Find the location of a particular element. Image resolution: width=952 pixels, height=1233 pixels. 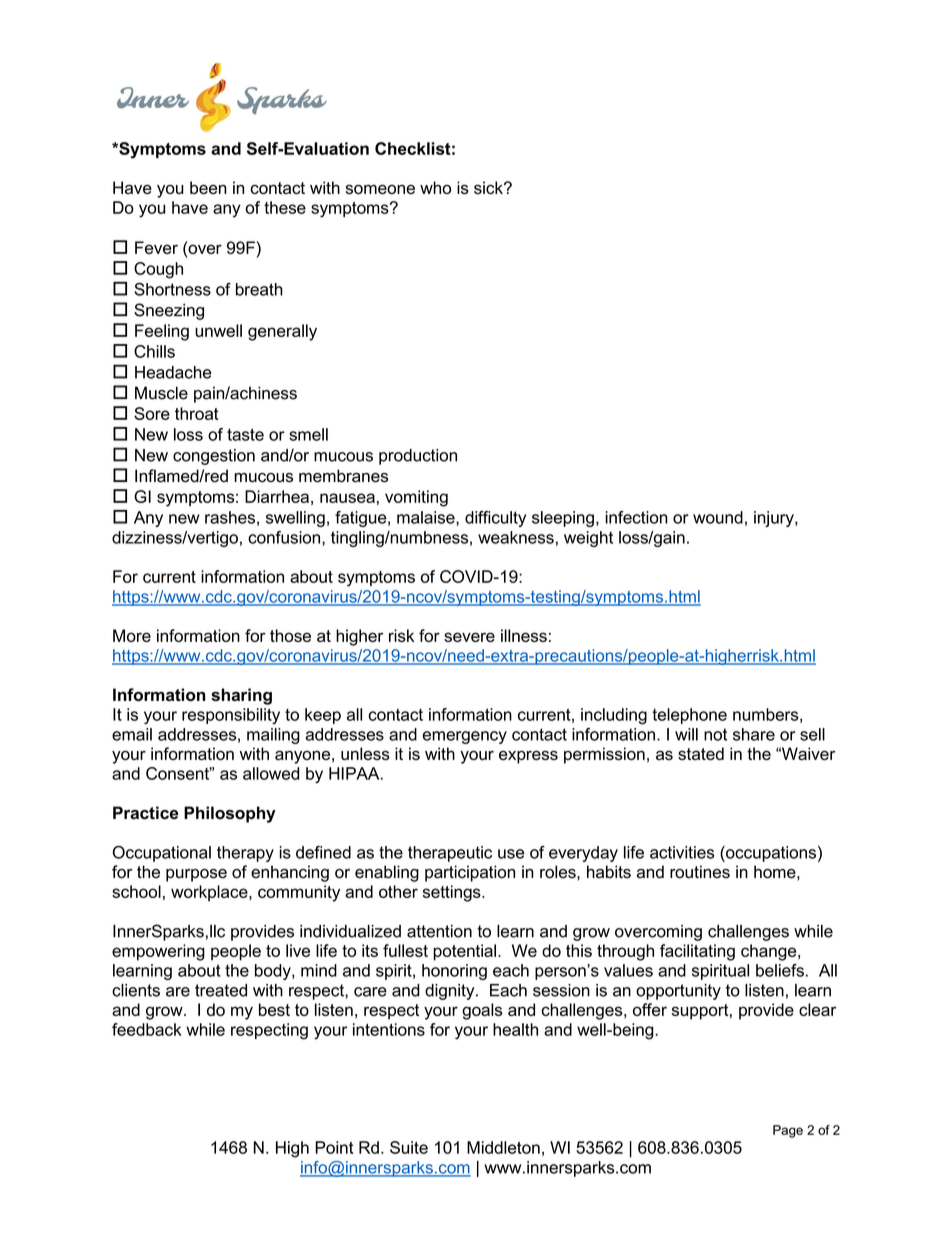

Page is located at coordinates (788, 1131).
